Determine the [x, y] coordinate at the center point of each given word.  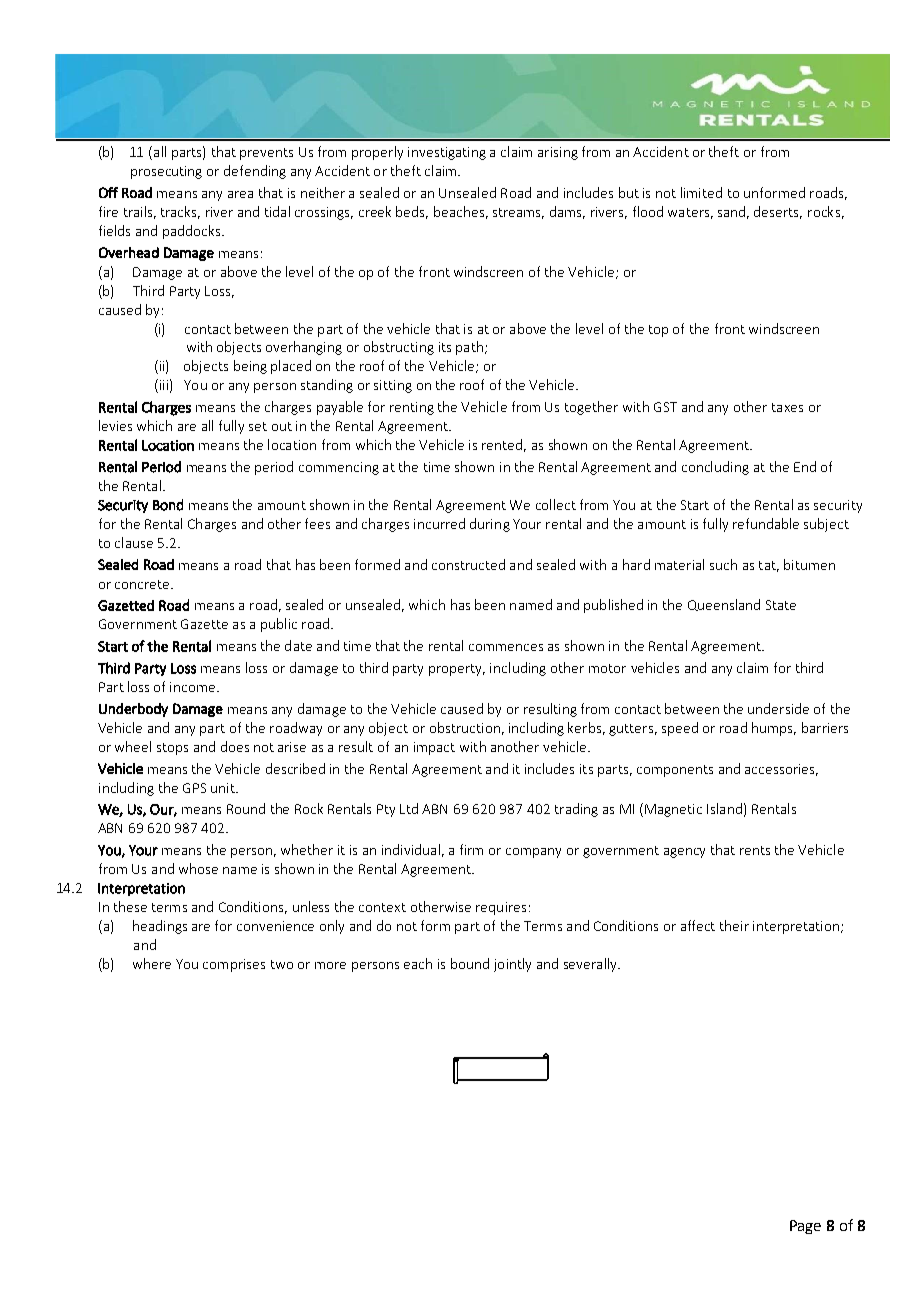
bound [470, 963]
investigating [447, 153]
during [490, 525]
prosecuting [166, 172]
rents [755, 850]
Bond [168, 505]
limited [701, 192]
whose [198, 868]
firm [471, 849]
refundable [766, 523]
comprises [234, 965]
